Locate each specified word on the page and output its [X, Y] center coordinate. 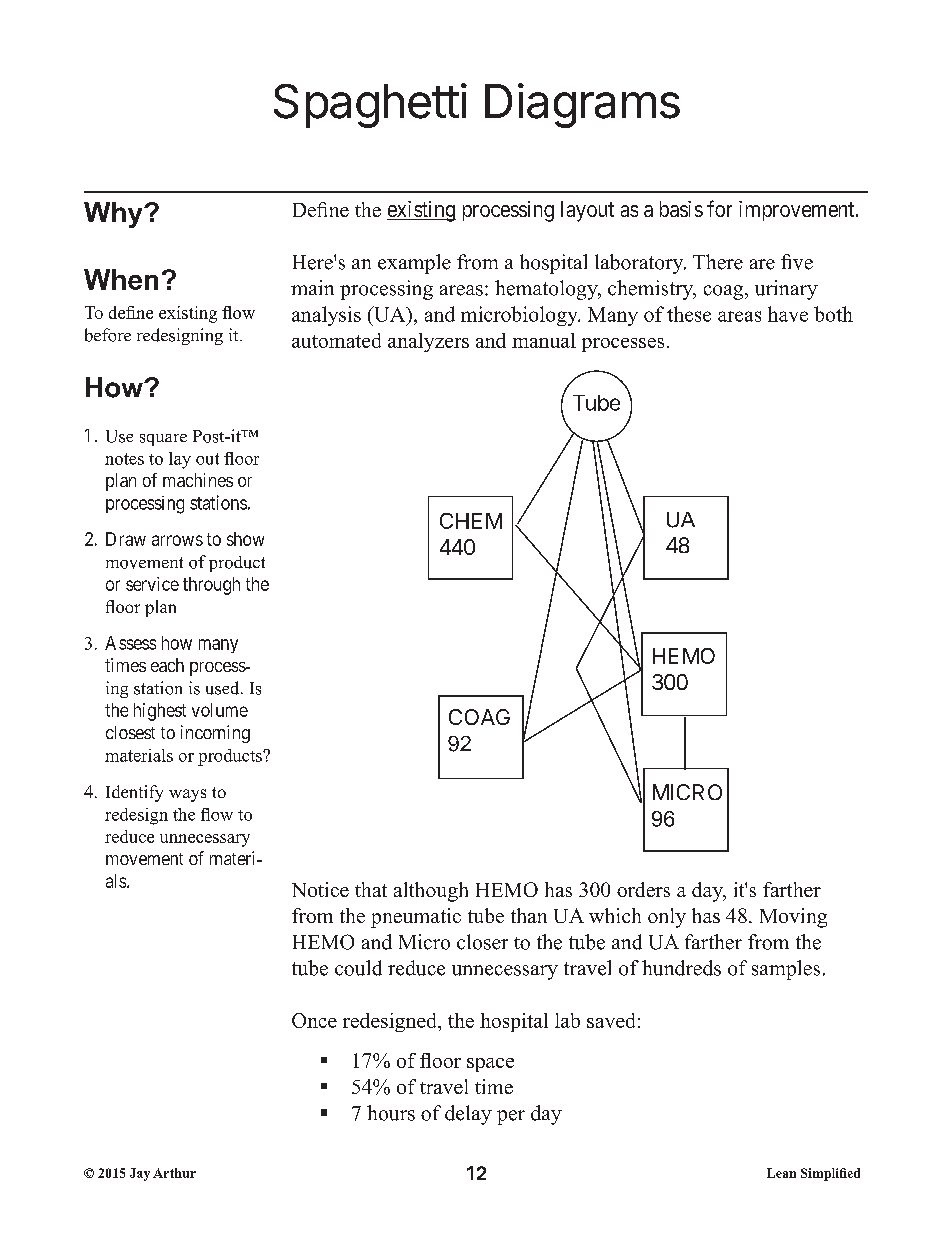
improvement [798, 211]
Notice [320, 889]
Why [114, 215]
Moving [793, 918]
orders [643, 889]
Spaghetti [370, 105]
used [224, 688]
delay [468, 1115]
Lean [781, 1173]
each [167, 665]
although [431, 892]
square [163, 440]
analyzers [428, 342]
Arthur [174, 1173]
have [788, 314]
